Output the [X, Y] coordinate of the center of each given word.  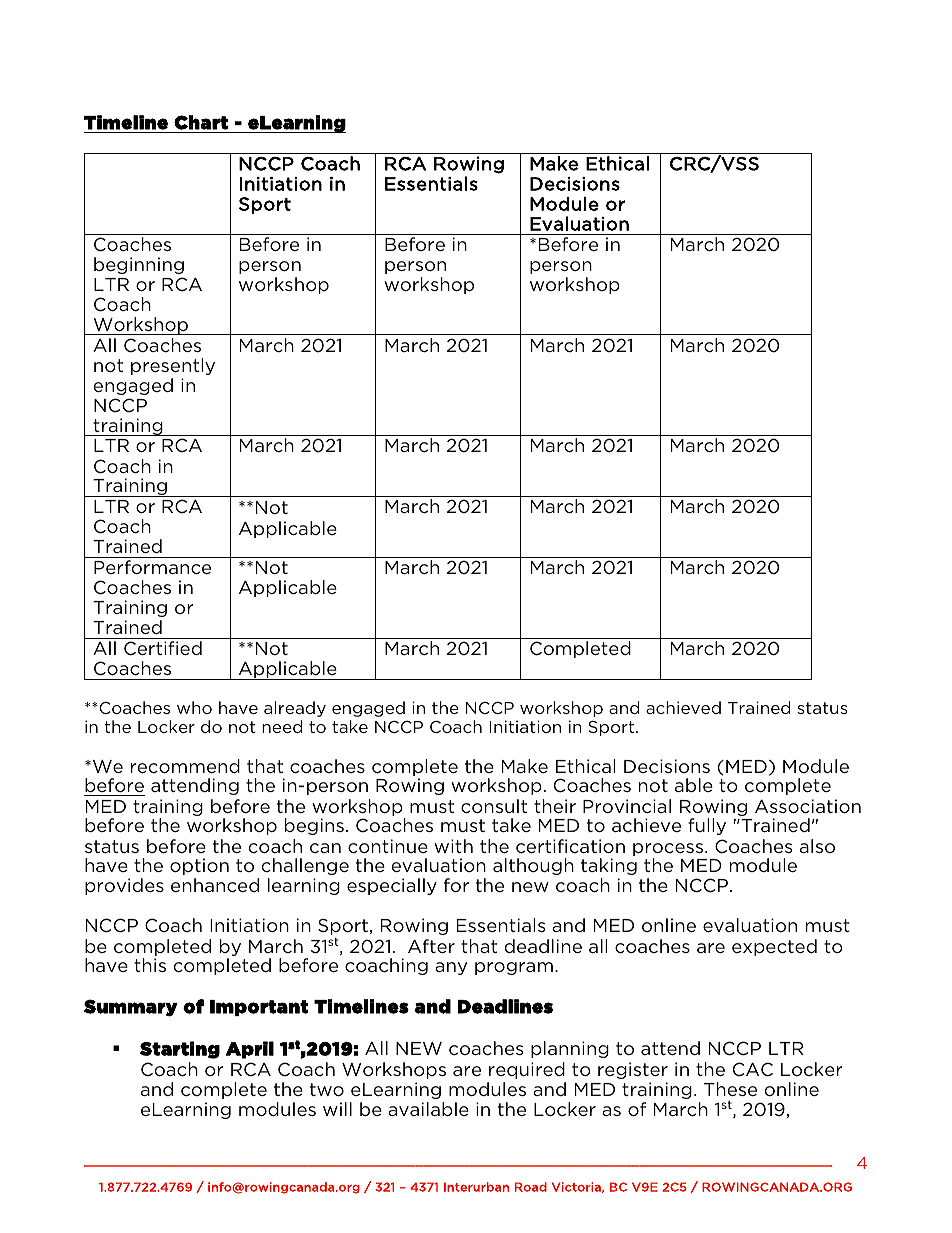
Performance [152, 567]
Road [531, 1187]
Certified [163, 648]
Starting [180, 1050]
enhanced [215, 885]
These [730, 1089]
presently [173, 366]
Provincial [627, 806]
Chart [201, 122]
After [431, 946]
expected [774, 947]
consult [494, 806]
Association [808, 806]
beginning [139, 265]
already [295, 709]
